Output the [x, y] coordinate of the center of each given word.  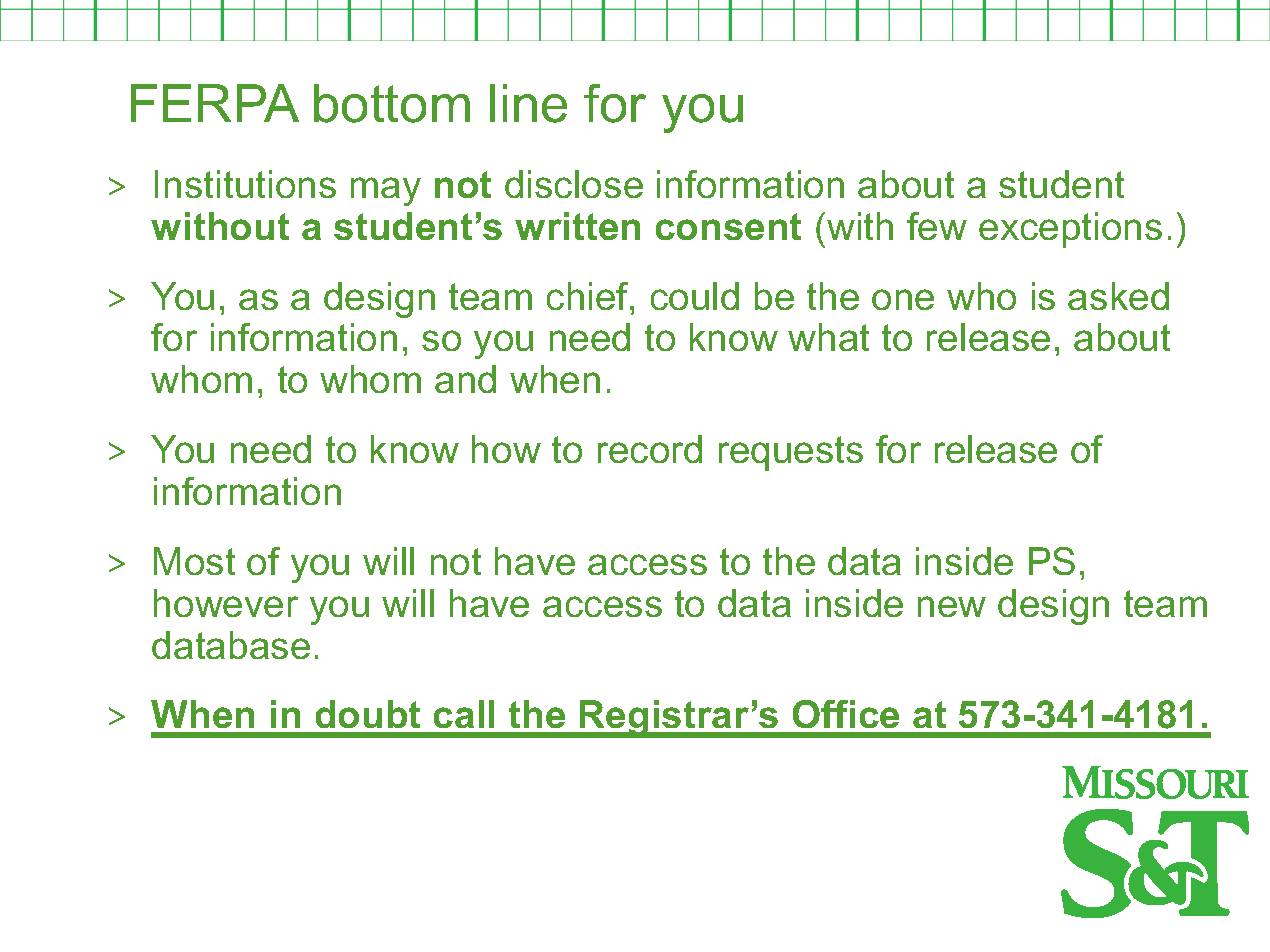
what [828, 337]
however [226, 603]
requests [791, 453]
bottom [392, 103]
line [528, 103]
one [903, 299]
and [465, 379]
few [937, 226]
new [952, 606]
